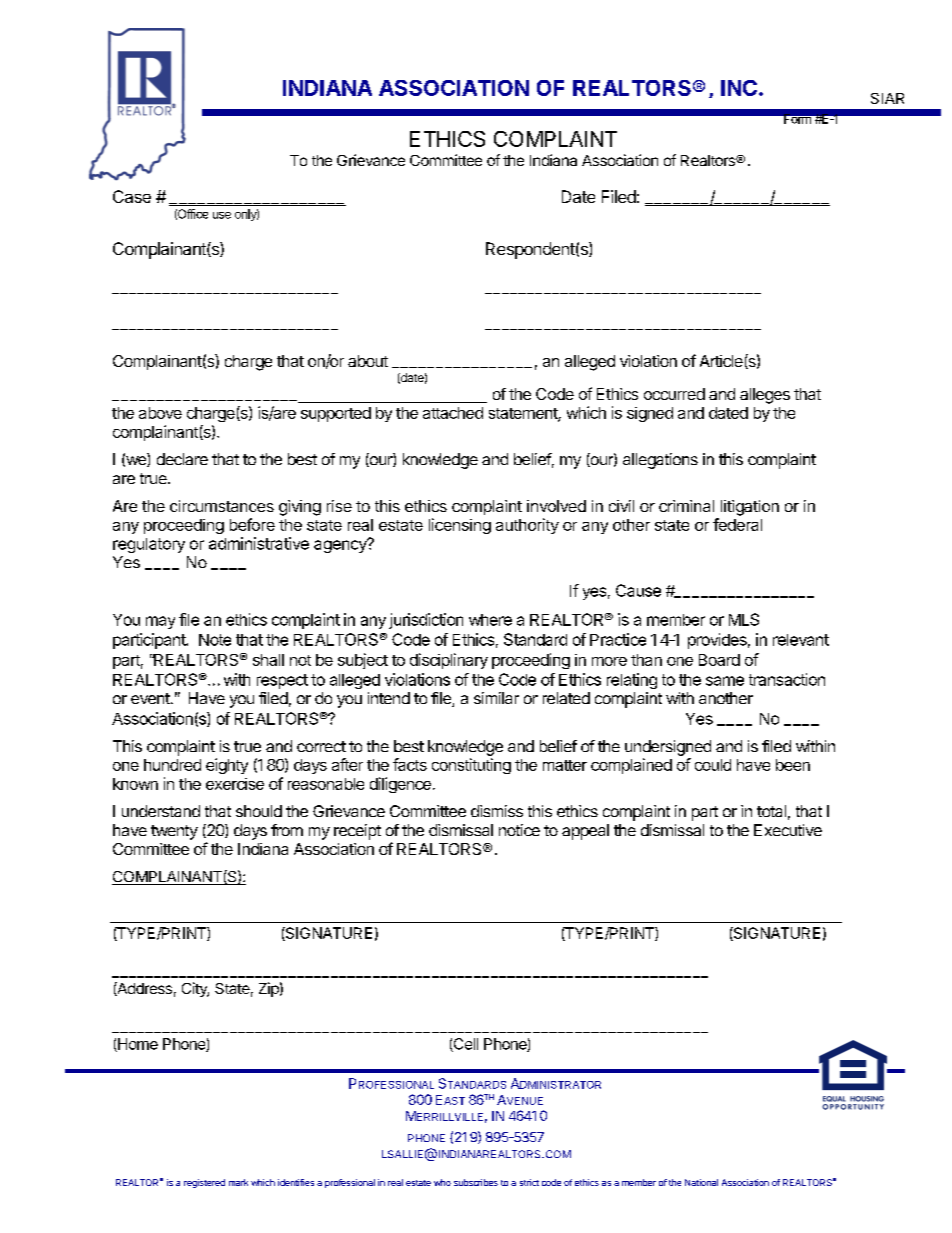  What do you see at coordinates (132, 196) in the document?
I see `Case` at bounding box center [132, 196].
